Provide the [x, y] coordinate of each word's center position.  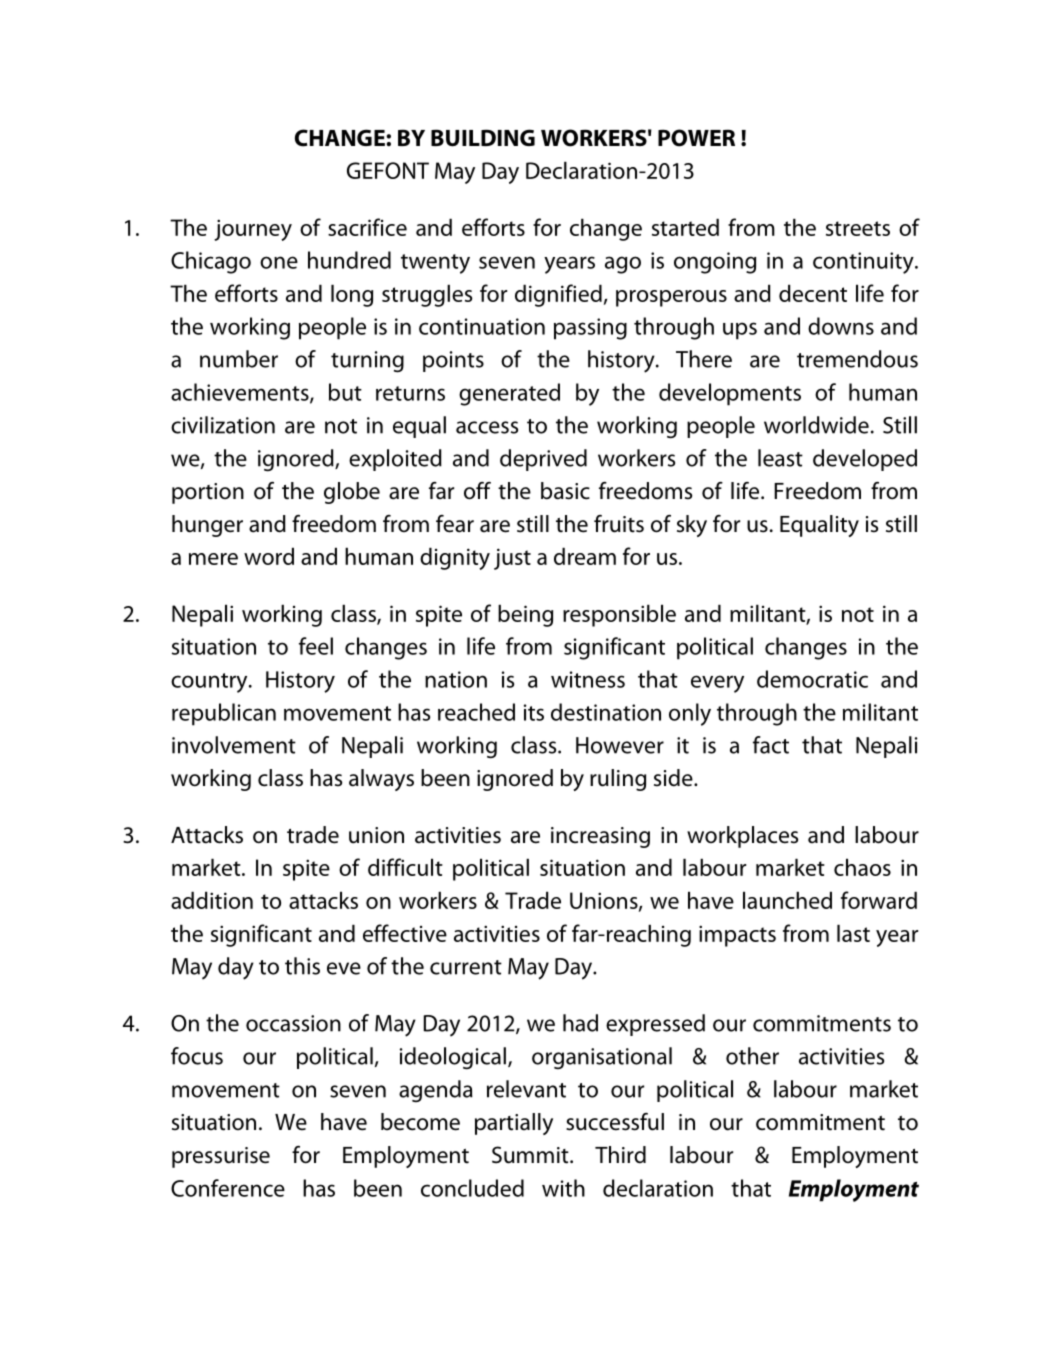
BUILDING [483, 138]
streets [858, 228]
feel [316, 646]
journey [253, 230]
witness [588, 679]
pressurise [221, 1157]
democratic [812, 679]
